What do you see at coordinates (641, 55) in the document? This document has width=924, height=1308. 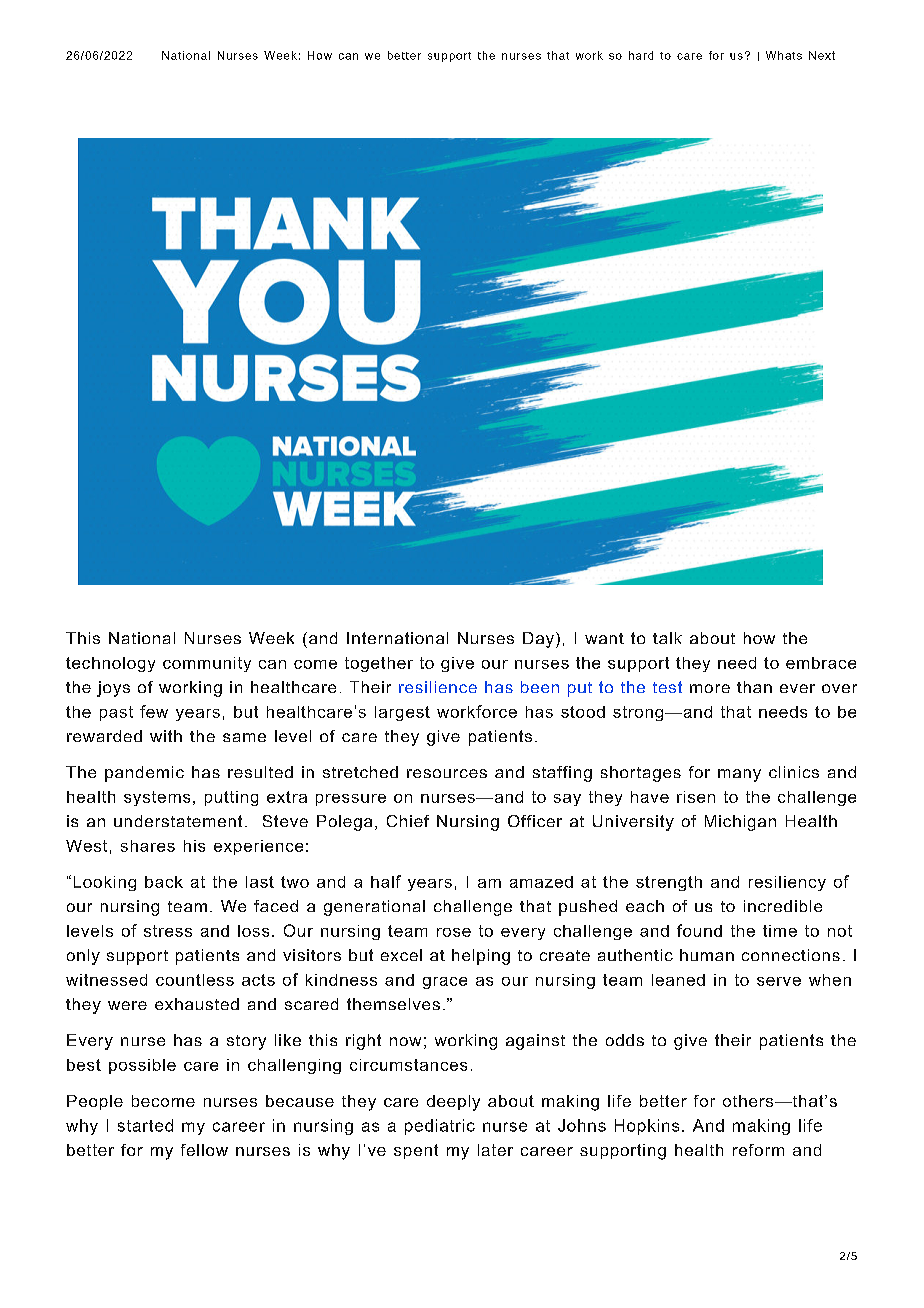 I see `hard` at bounding box center [641, 55].
